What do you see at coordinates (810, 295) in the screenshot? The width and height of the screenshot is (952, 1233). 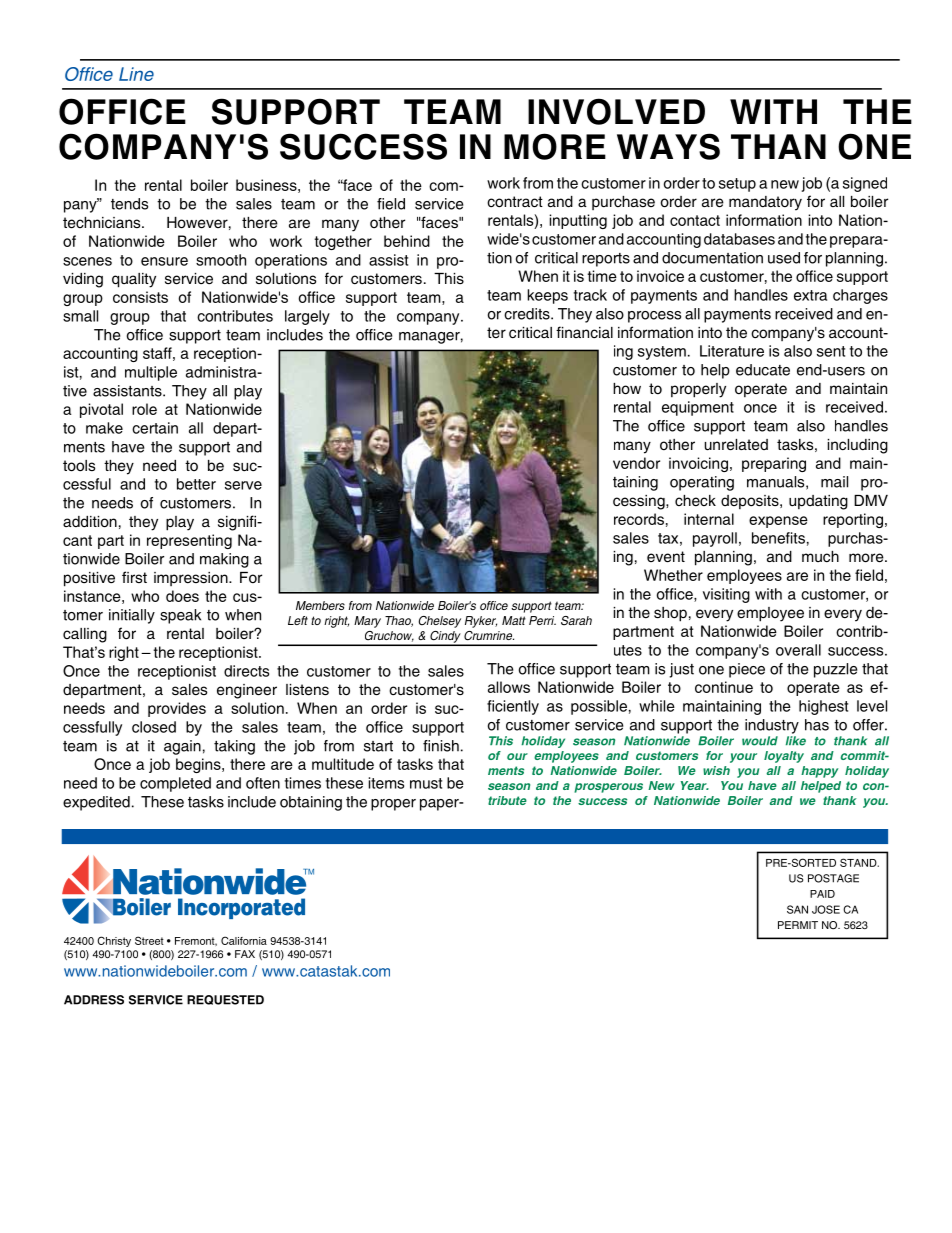 I see `extra` at bounding box center [810, 295].
